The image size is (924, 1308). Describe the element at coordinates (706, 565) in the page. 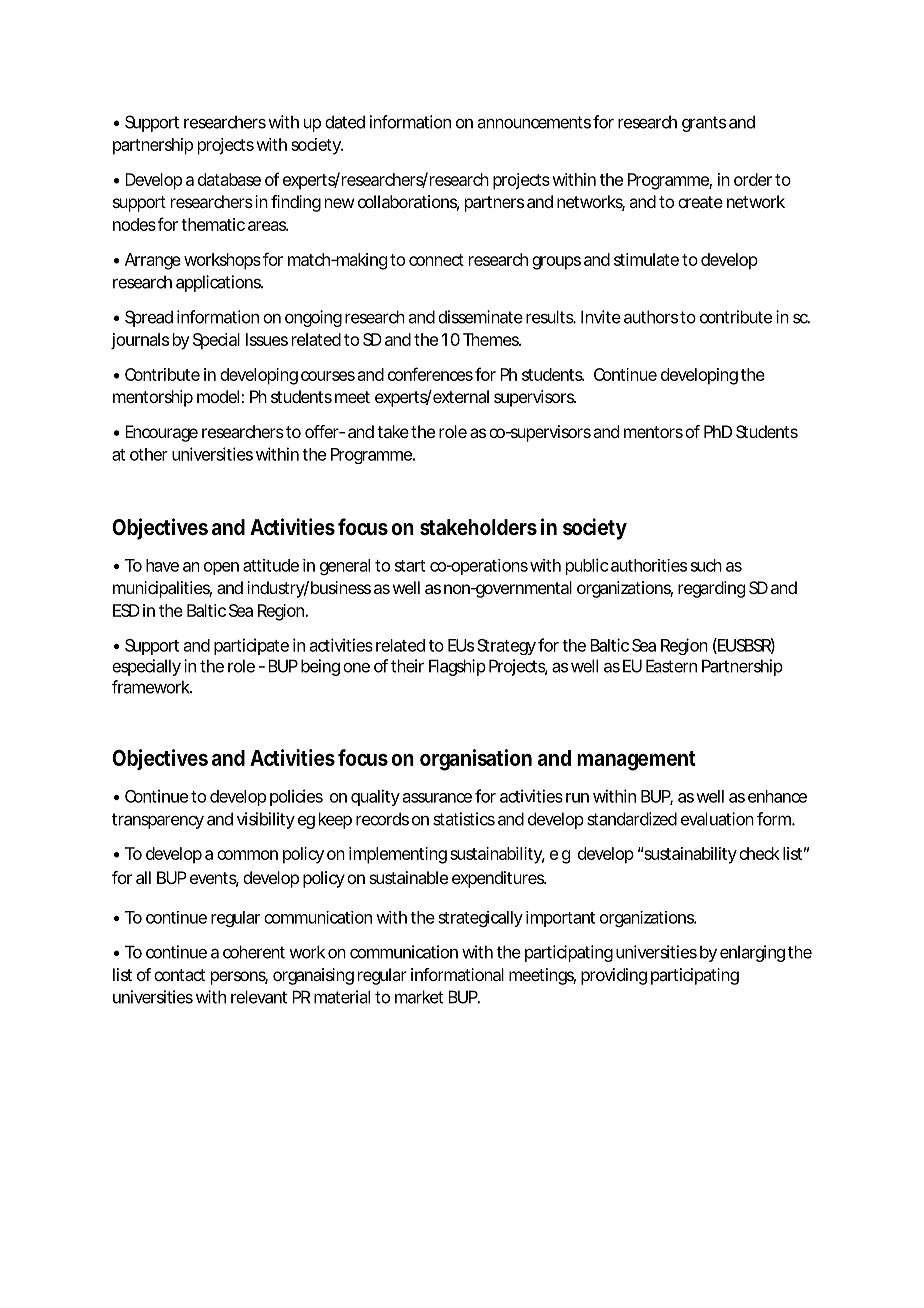

I see `such` at that location.
